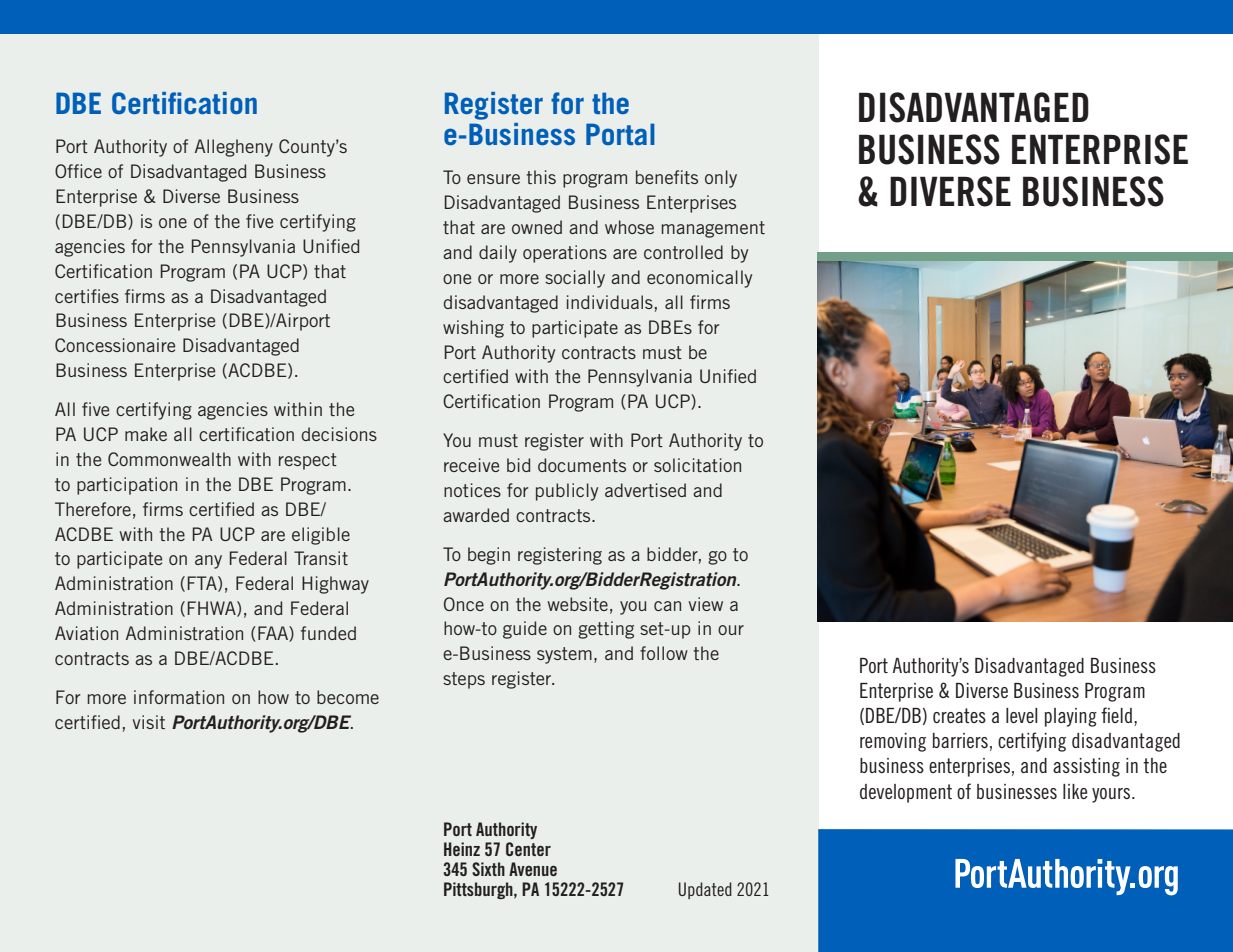 This page has height=952, width=1233. Describe the element at coordinates (1021, 715) in the page. I see `level` at that location.
